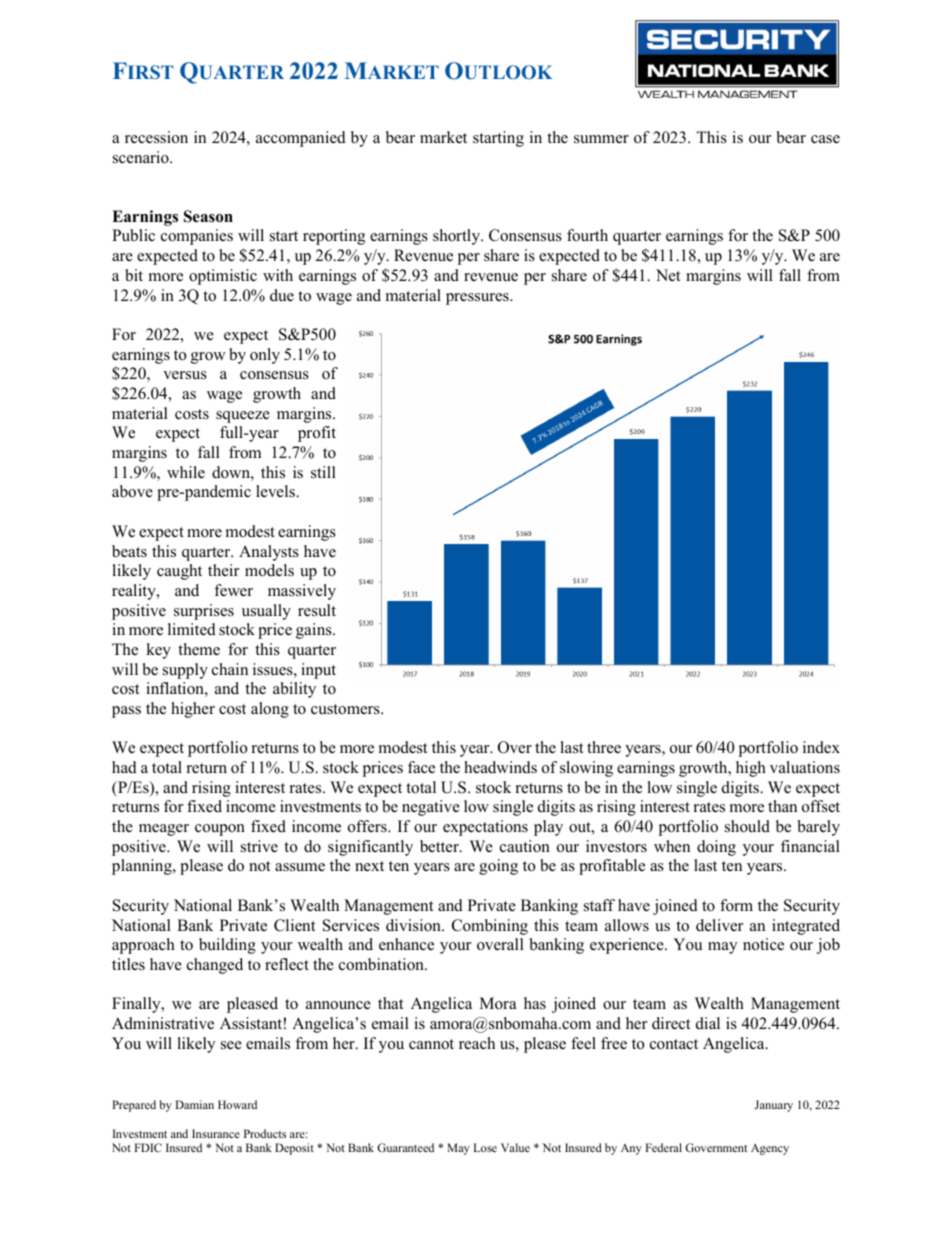 The height and width of the screenshot is (1233, 952). I want to click on Net, so click(668, 275).
